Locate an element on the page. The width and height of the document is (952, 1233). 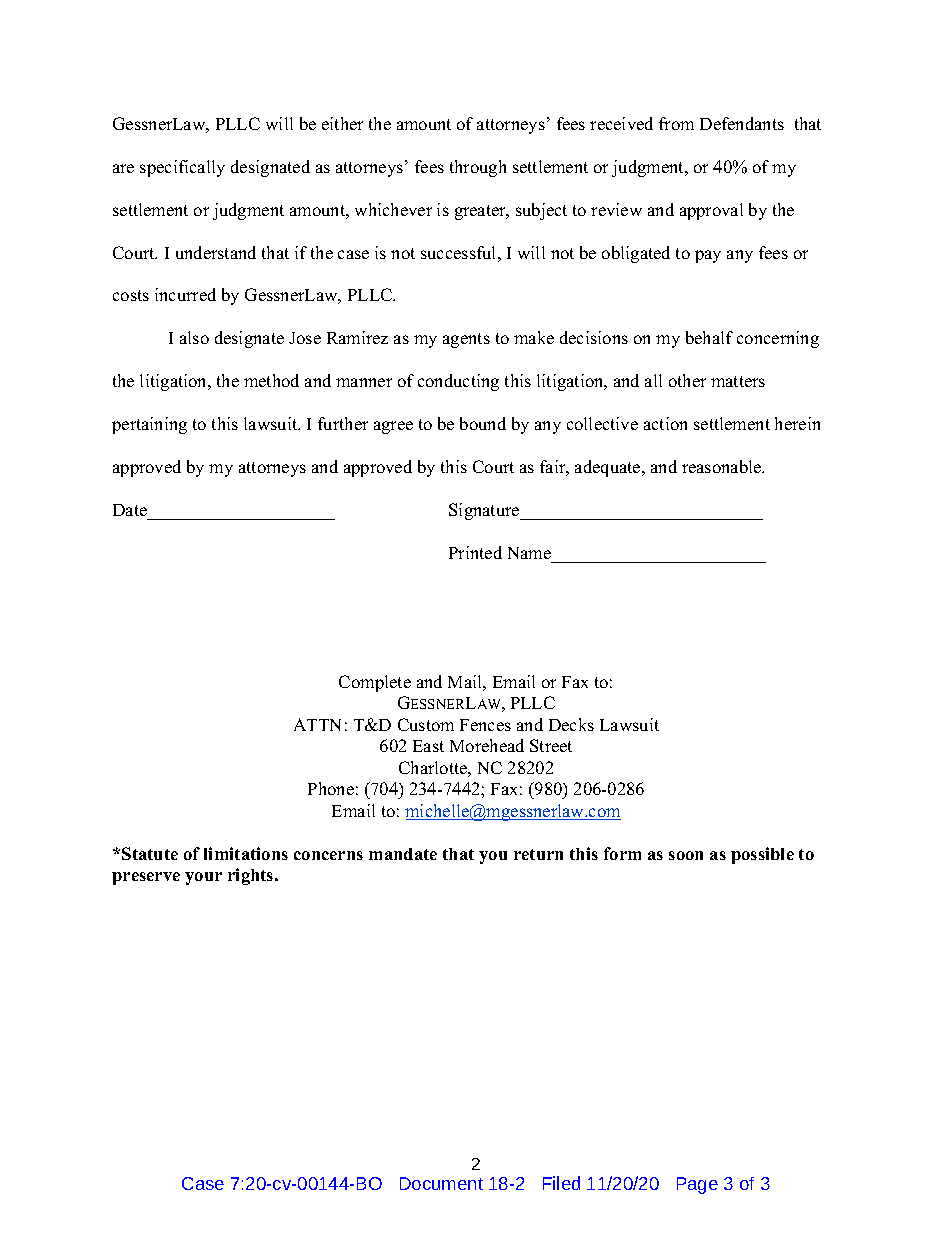
Decks is located at coordinates (571, 724).
